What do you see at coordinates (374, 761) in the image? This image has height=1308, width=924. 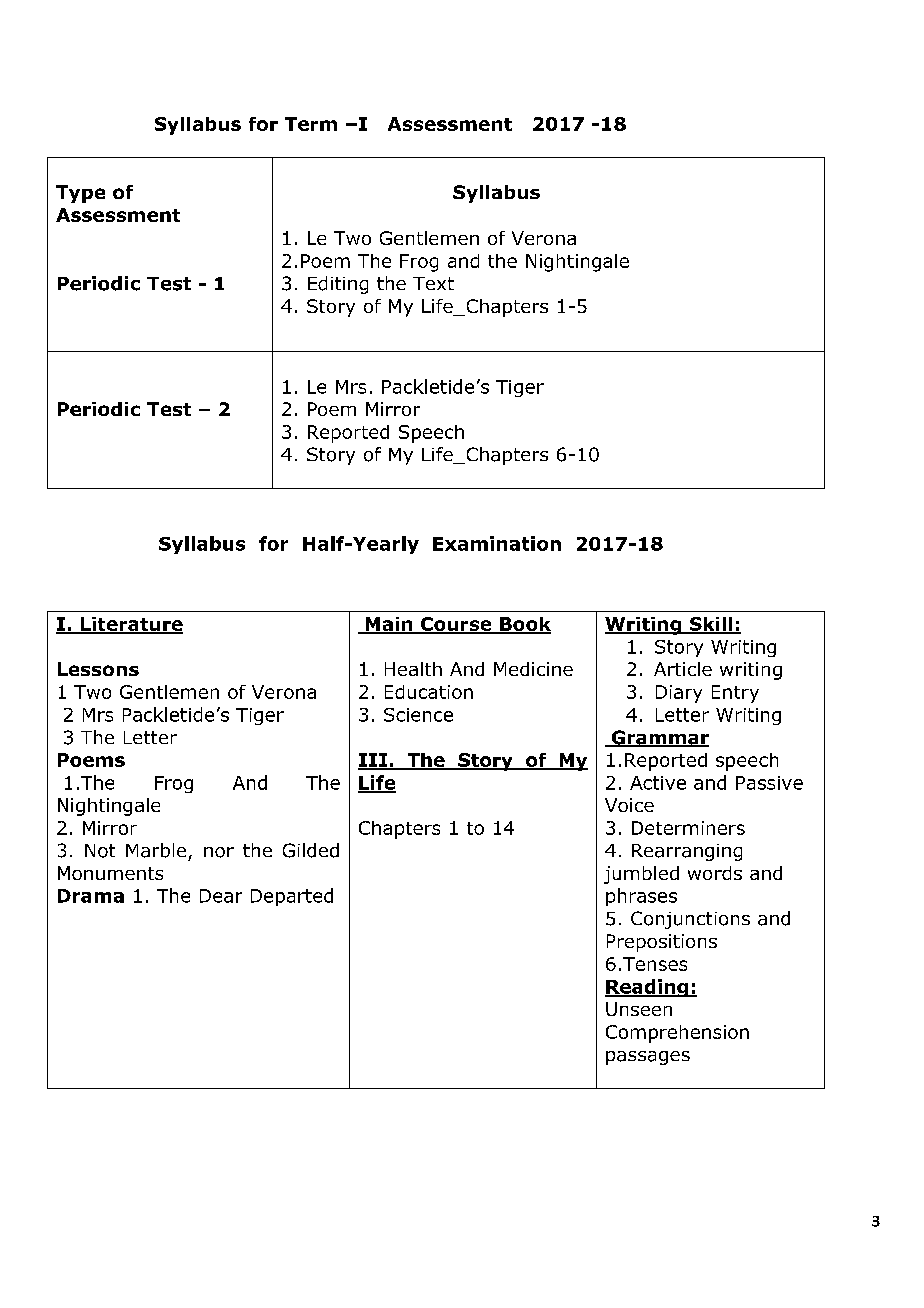 I see `III` at bounding box center [374, 761].
